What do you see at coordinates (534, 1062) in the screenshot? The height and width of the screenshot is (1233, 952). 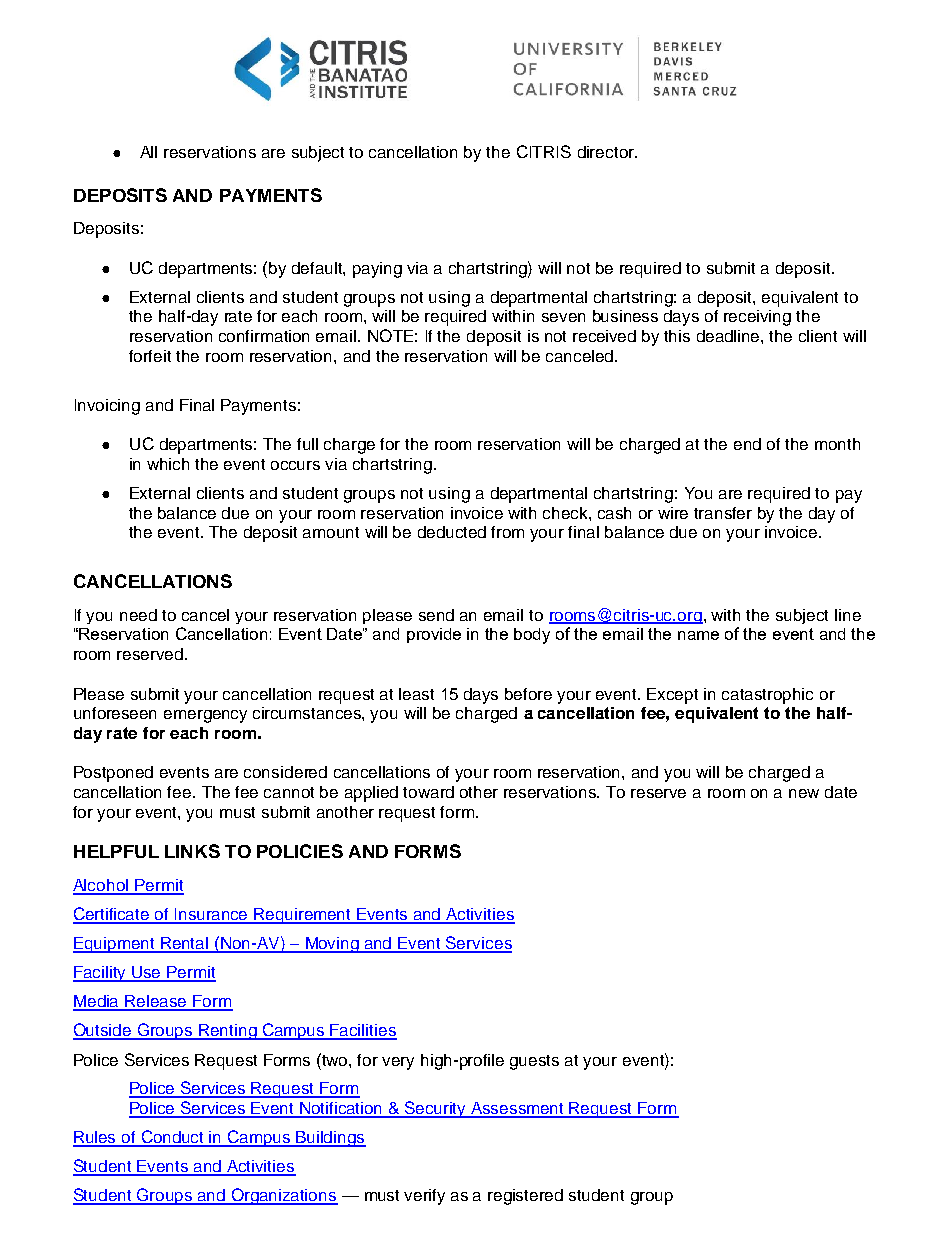 I see `guests` at bounding box center [534, 1062].
